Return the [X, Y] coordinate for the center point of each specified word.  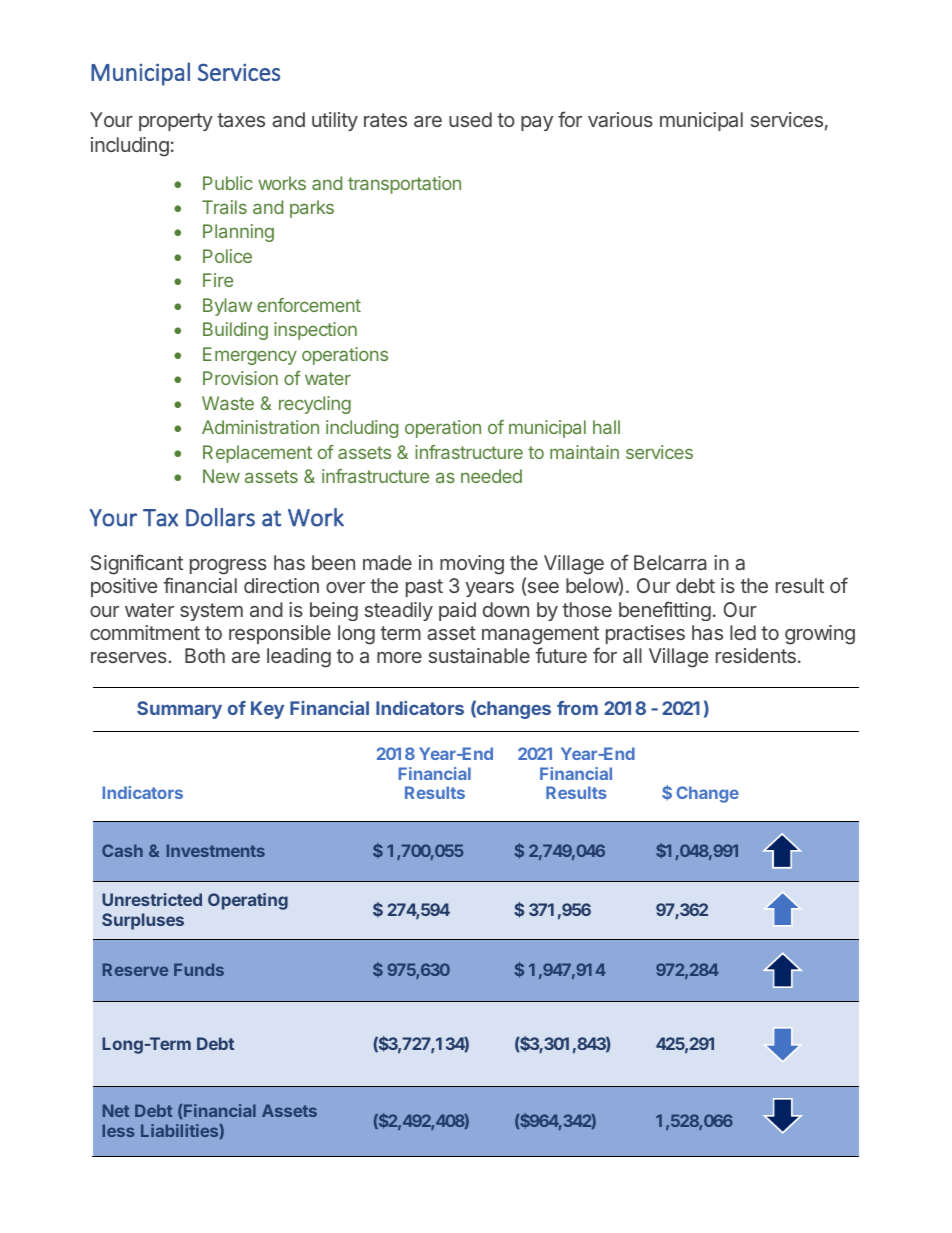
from [577, 708]
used [470, 119]
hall [606, 427]
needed [491, 476]
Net [116, 1110]
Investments [216, 850]
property [176, 122]
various [620, 119]
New [221, 476]
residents [756, 655]
